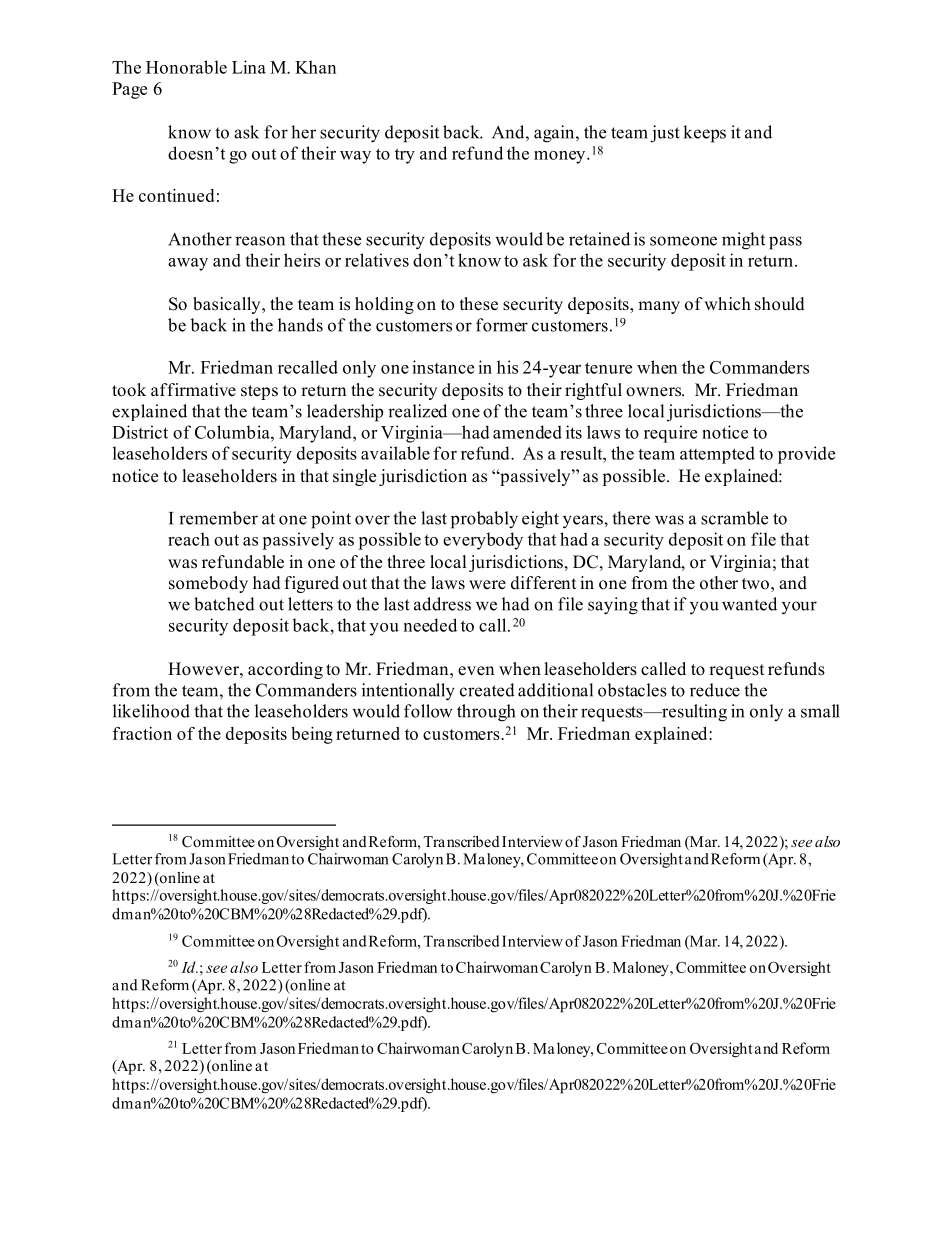  What do you see at coordinates (186, 67) in the screenshot?
I see `Honorable` at bounding box center [186, 67].
